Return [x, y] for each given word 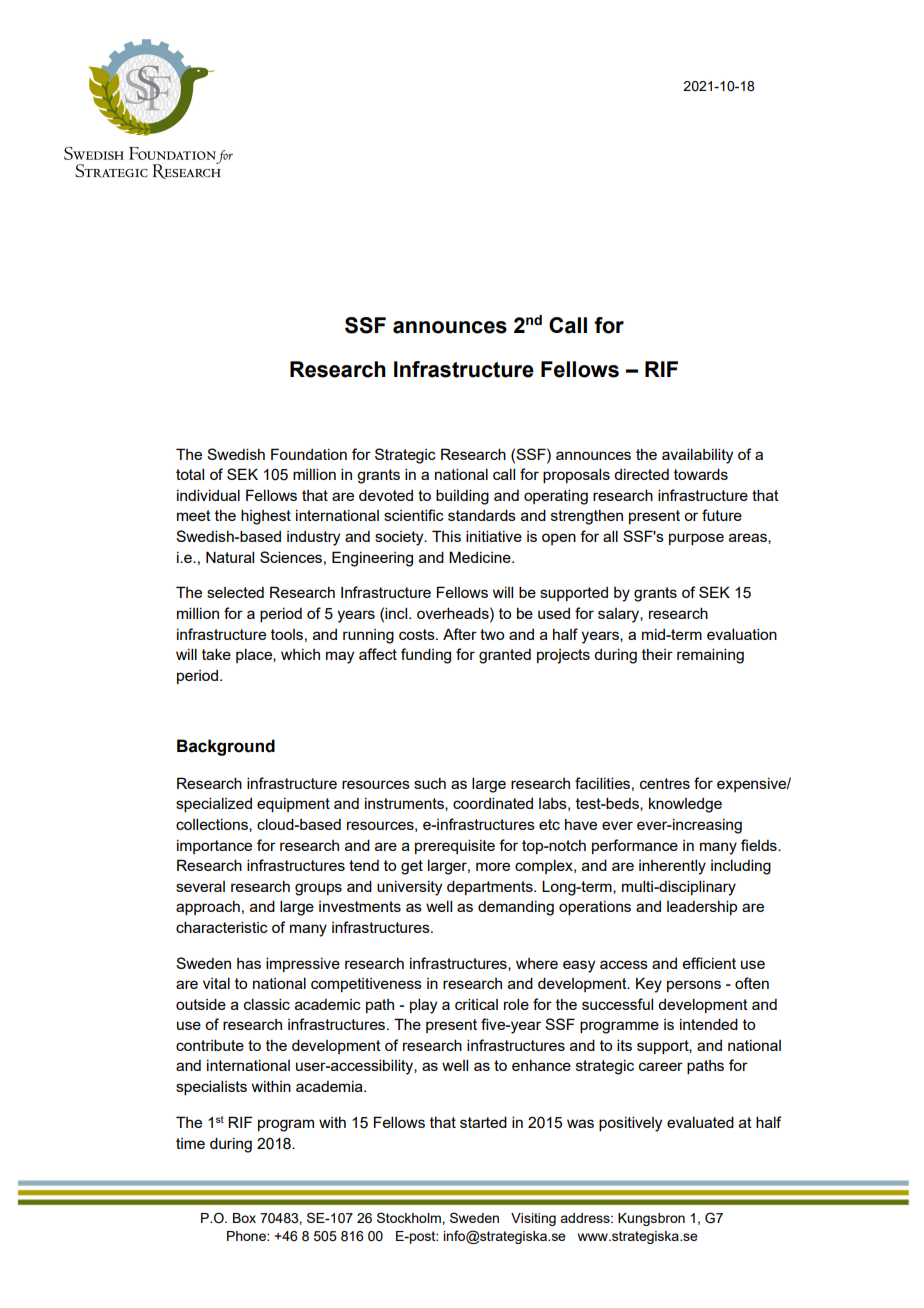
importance [214, 847]
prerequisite [455, 846]
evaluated [700, 1122]
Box [244, 1218]
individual [208, 495]
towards [701, 474]
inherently [672, 867]
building [462, 497]
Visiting [533, 1219]
